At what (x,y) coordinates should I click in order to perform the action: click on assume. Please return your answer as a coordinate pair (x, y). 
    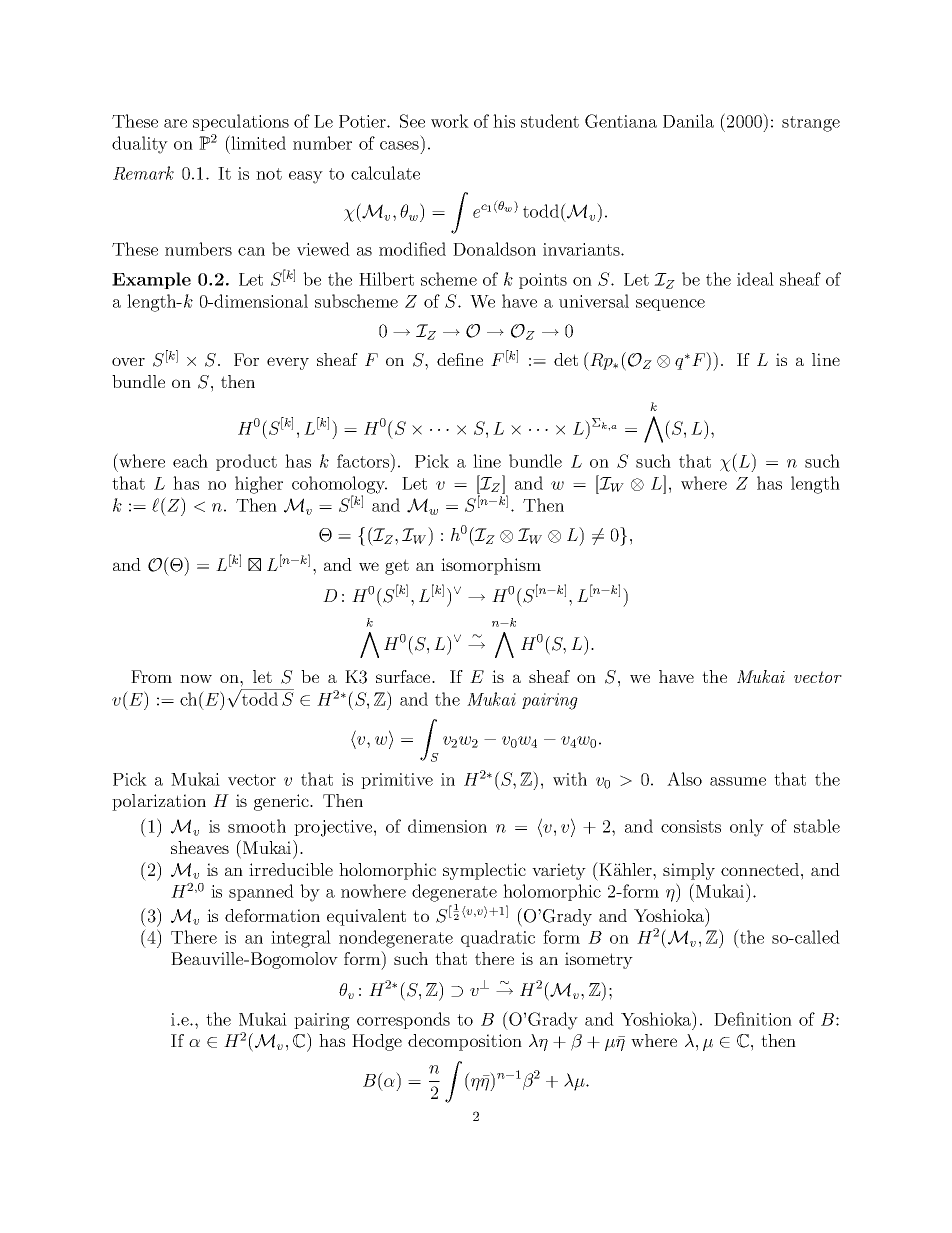
    Looking at the image, I should click on (738, 781).
